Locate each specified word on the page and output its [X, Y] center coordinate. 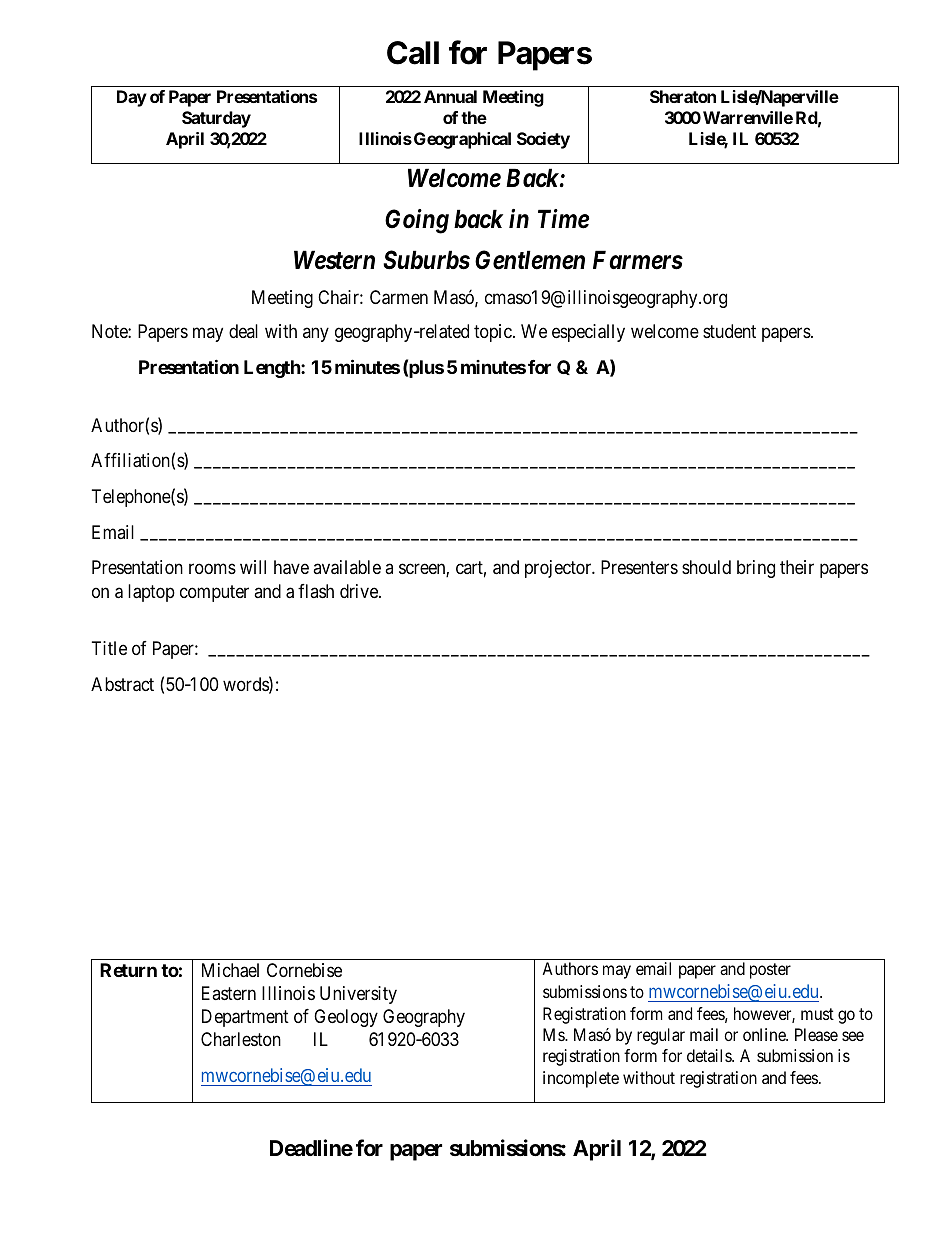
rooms [212, 569]
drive [360, 591]
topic [494, 333]
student [729, 331]
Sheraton [683, 96]
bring [756, 569]
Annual [450, 96]
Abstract [122, 684]
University [358, 995]
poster [770, 971]
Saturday [216, 119]
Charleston [241, 1039]
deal [243, 331]
